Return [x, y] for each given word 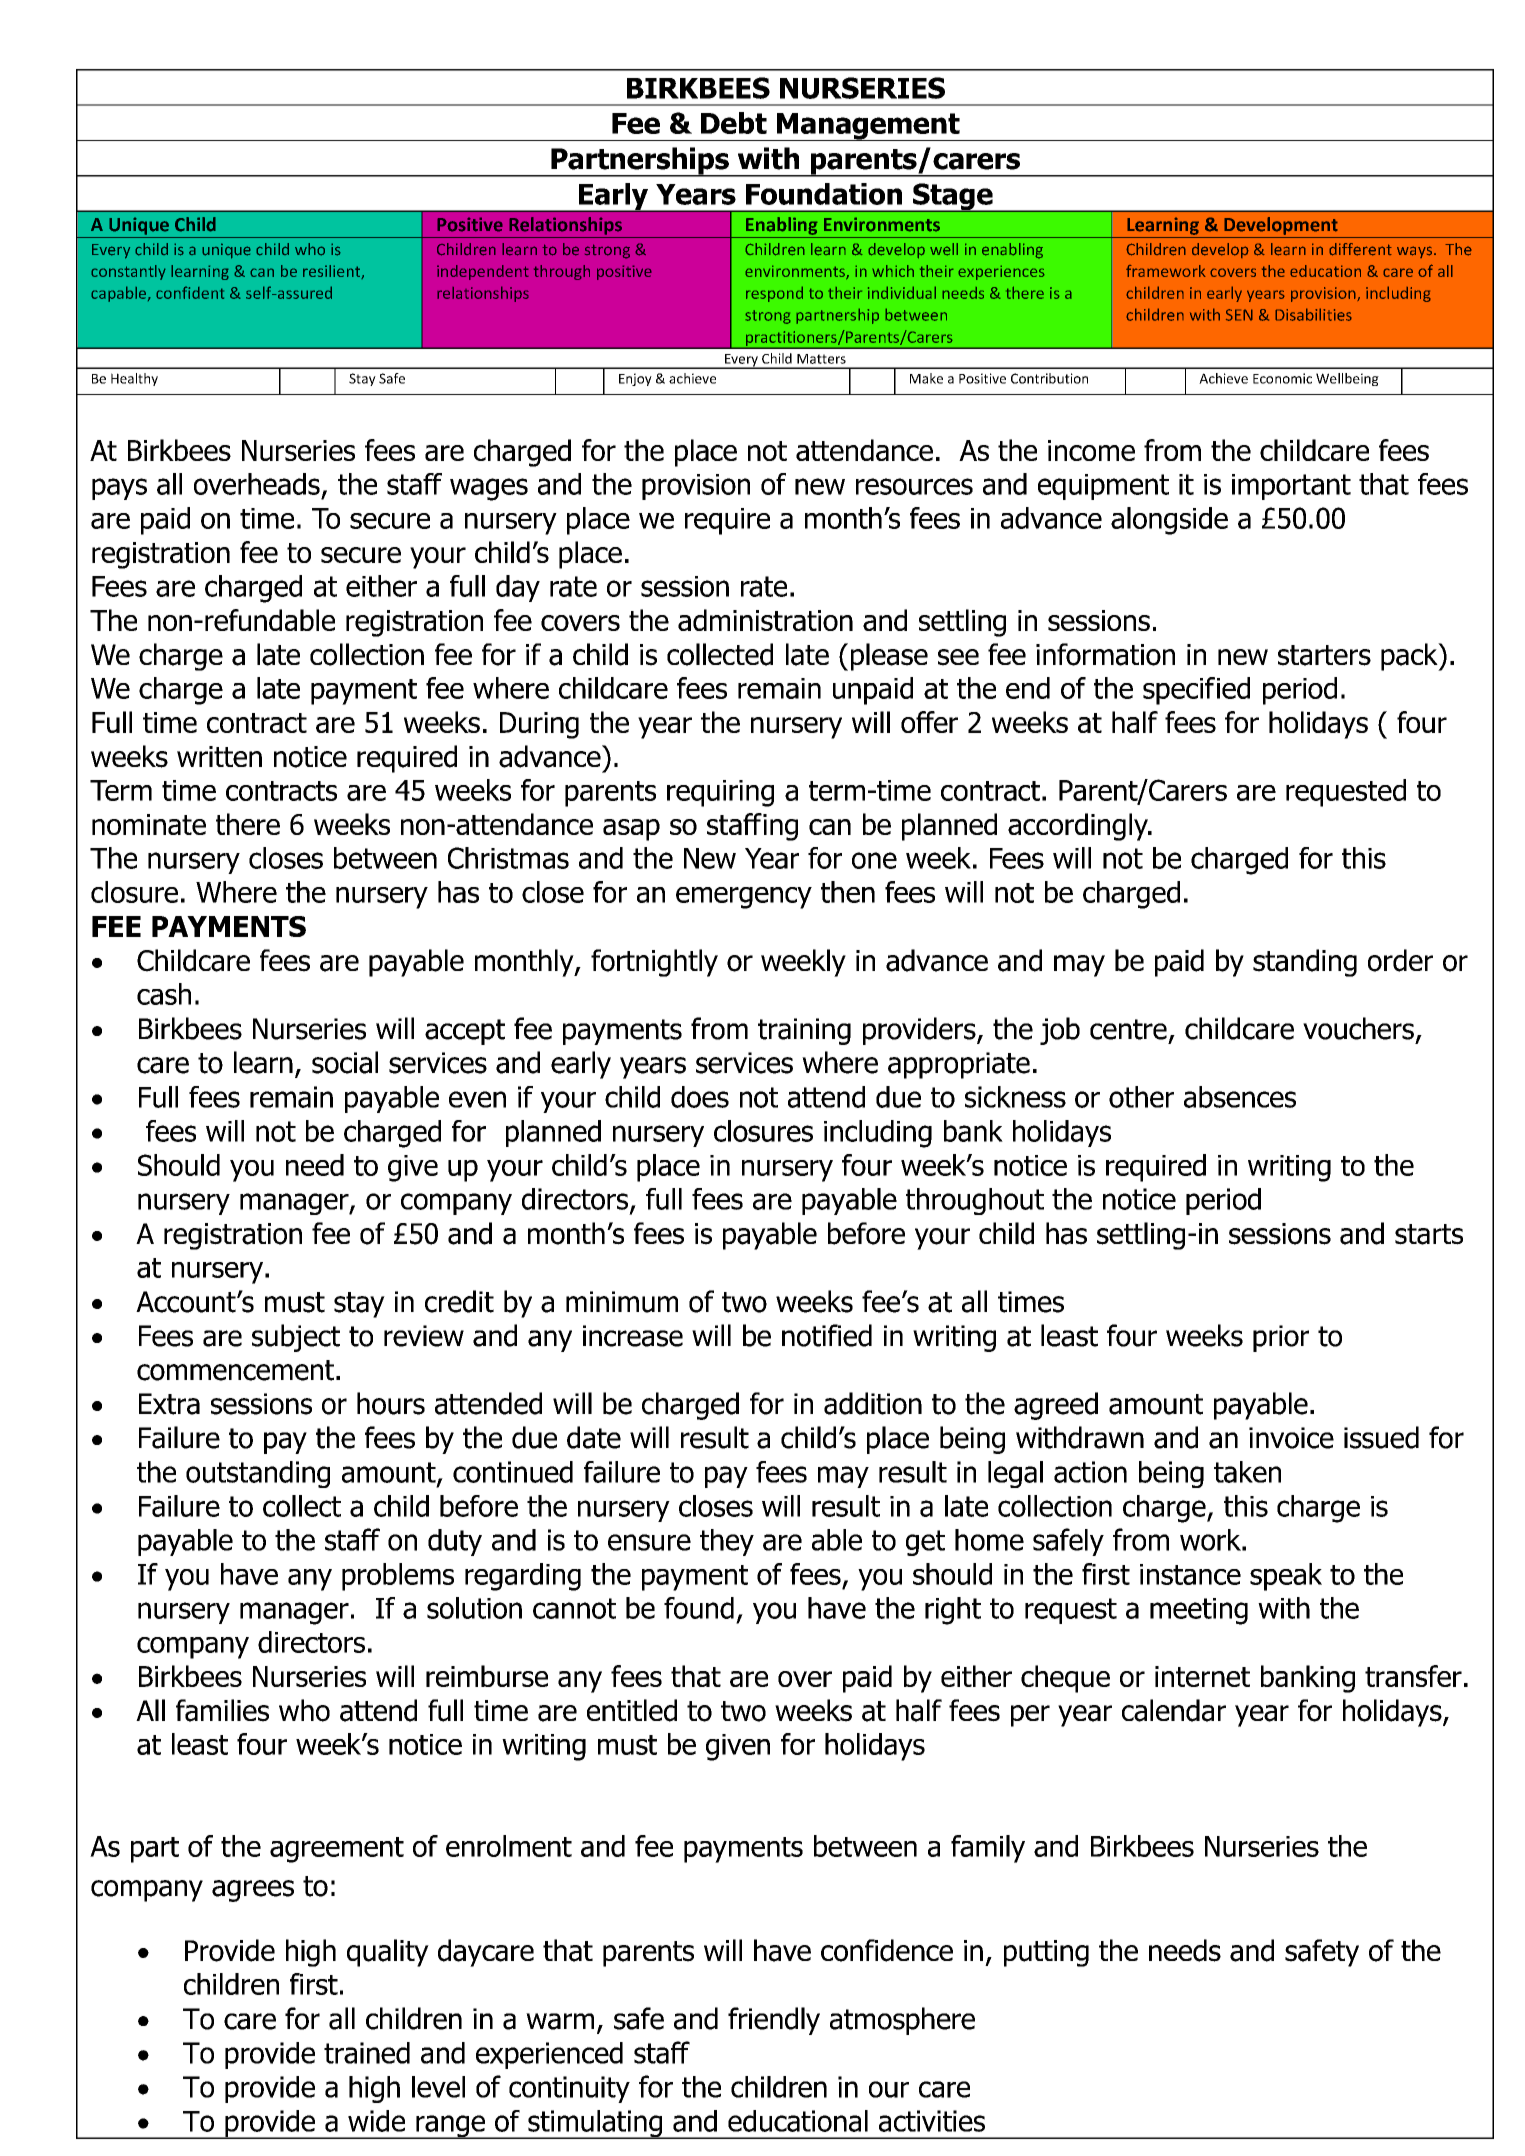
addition [873, 1403]
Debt [734, 123]
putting [1046, 1953]
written [219, 756]
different [1360, 249]
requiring [720, 793]
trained [367, 2053]
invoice [1291, 1438]
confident [190, 292]
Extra [169, 1404]
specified [1196, 691]
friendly [774, 2021]
